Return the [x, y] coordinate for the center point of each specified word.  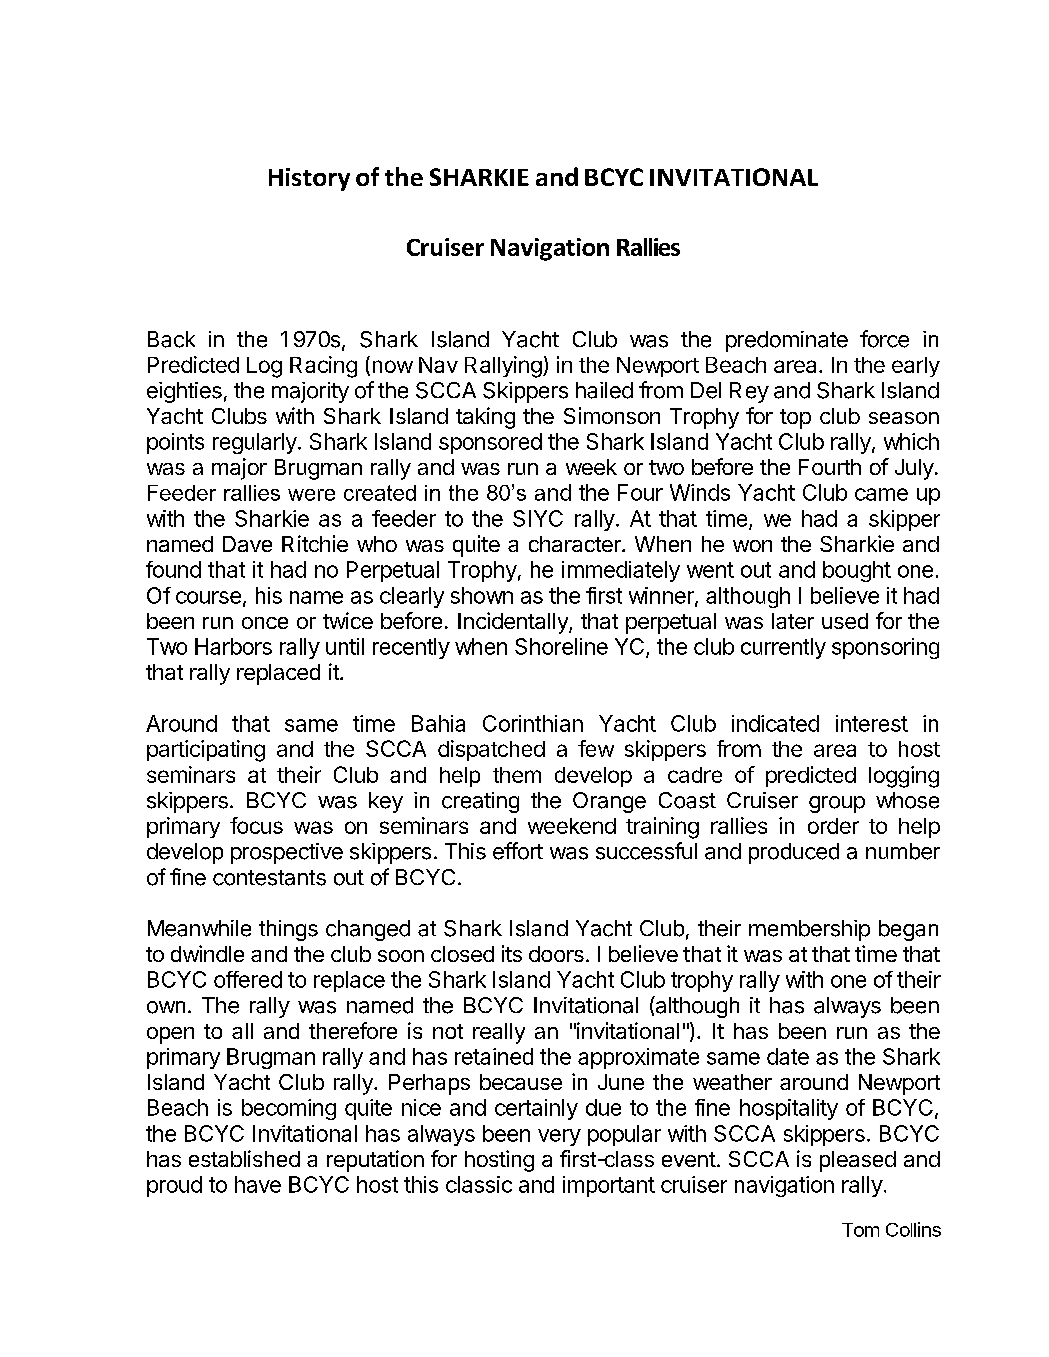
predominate [787, 341]
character [576, 544]
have [258, 1184]
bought [857, 571]
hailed [604, 390]
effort [518, 851]
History [309, 179]
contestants [269, 878]
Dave [247, 544]
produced [794, 853]
